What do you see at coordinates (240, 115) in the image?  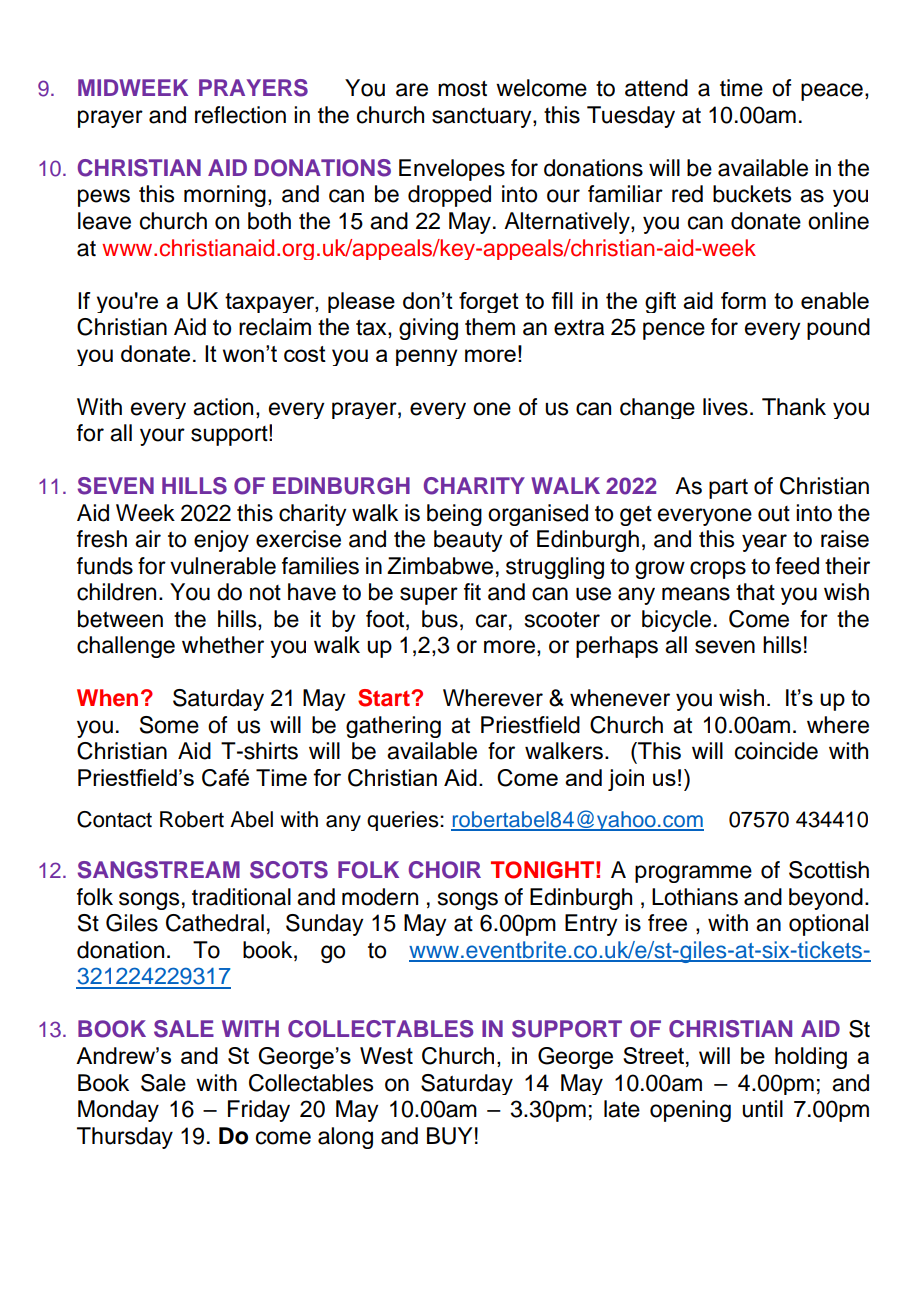 I see `reflection` at bounding box center [240, 115].
